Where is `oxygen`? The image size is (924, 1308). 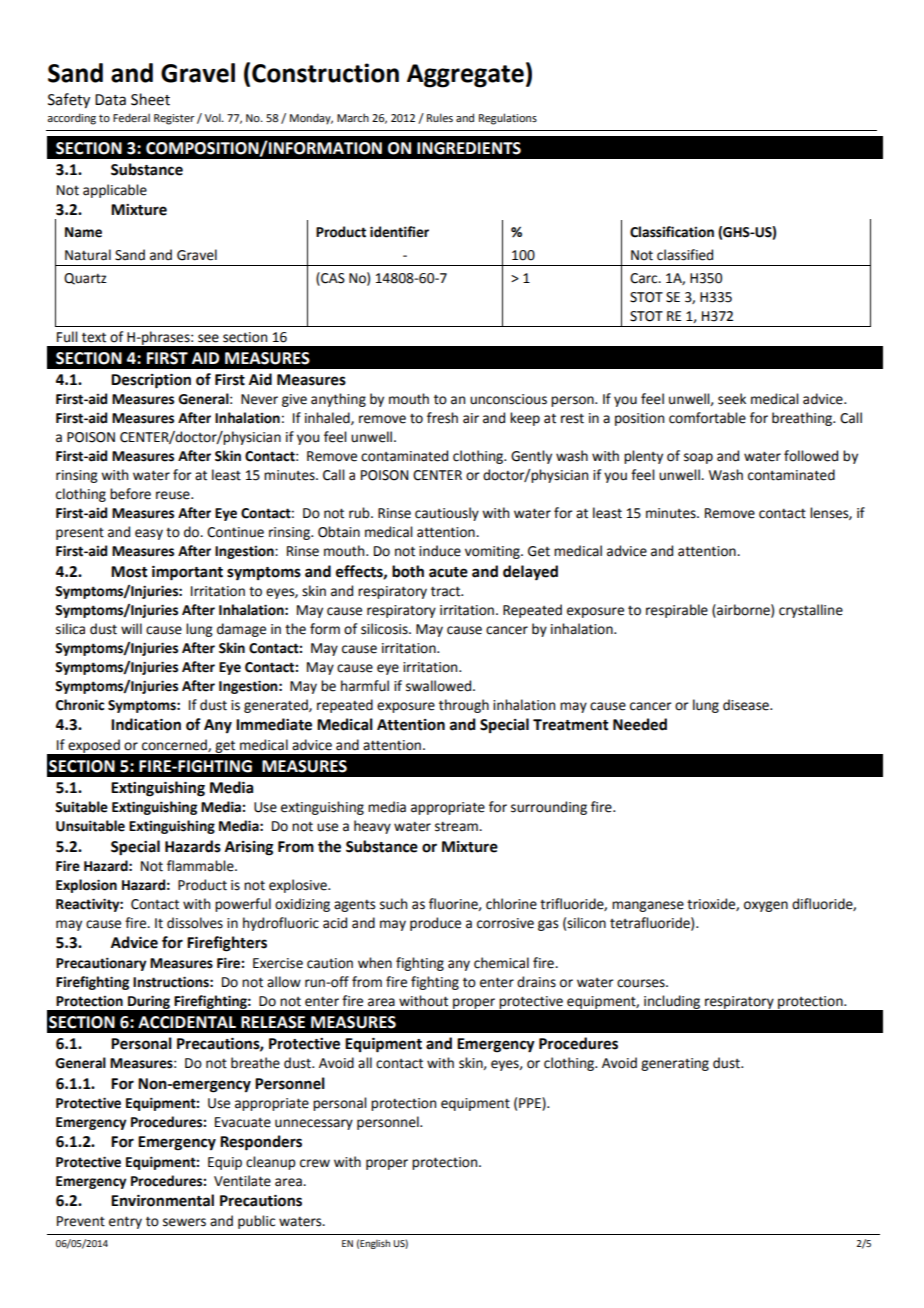
oxygen is located at coordinates (766, 906).
